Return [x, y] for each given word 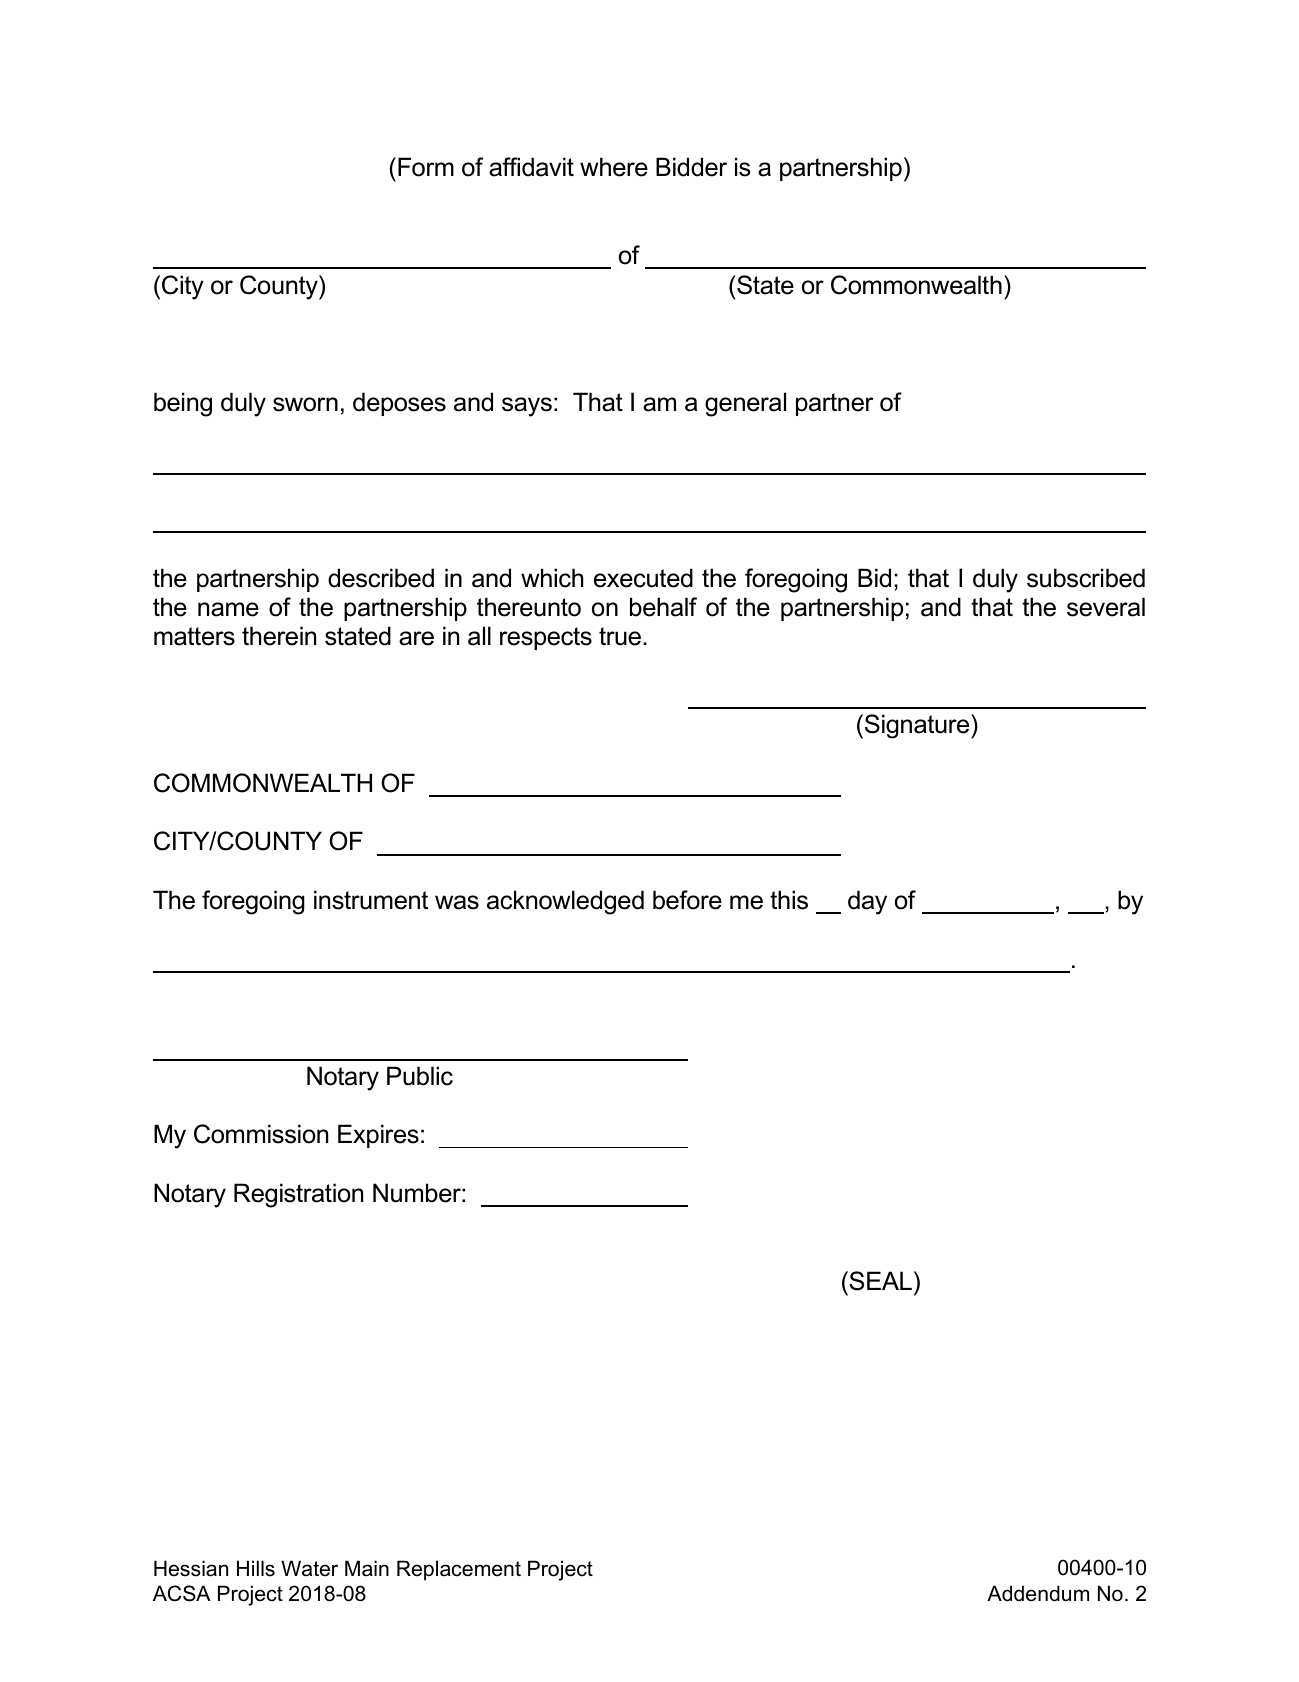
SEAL [879, 1281]
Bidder [691, 167]
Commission [261, 1134]
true [620, 636]
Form [426, 167]
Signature [918, 726]
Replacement [459, 1570]
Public [420, 1076]
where [614, 167]
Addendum [1038, 1593]
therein [279, 636]
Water [309, 1568]
